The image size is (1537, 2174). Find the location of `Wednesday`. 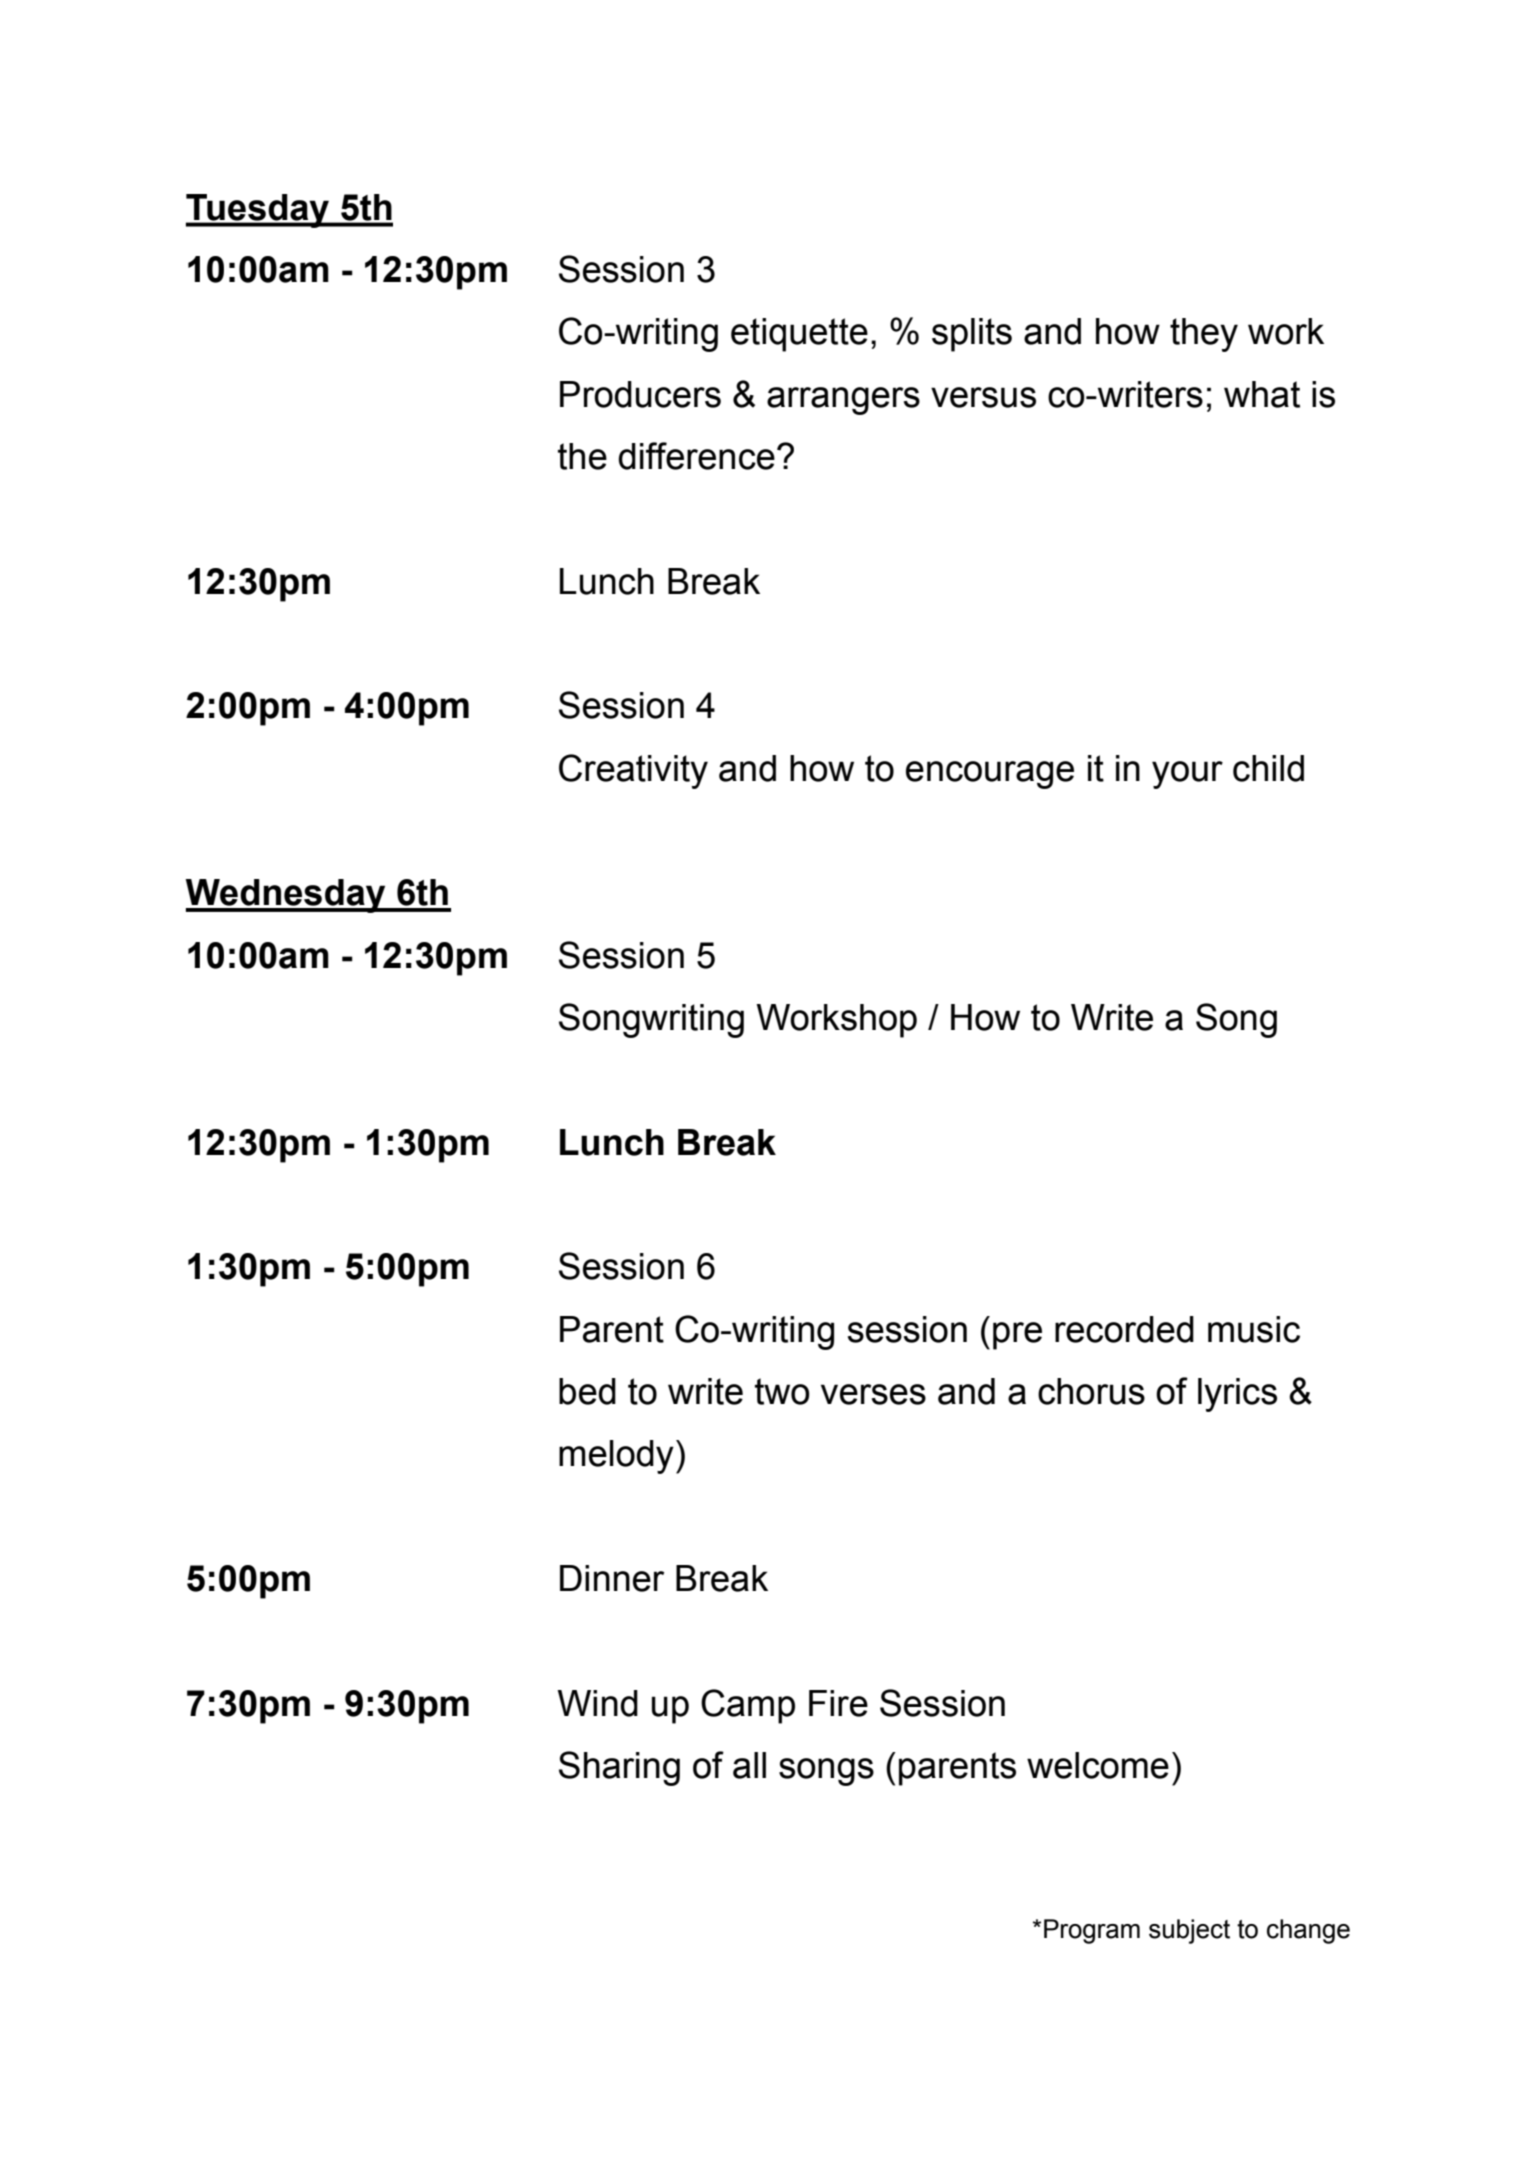

Wednesday is located at coordinates (286, 896).
